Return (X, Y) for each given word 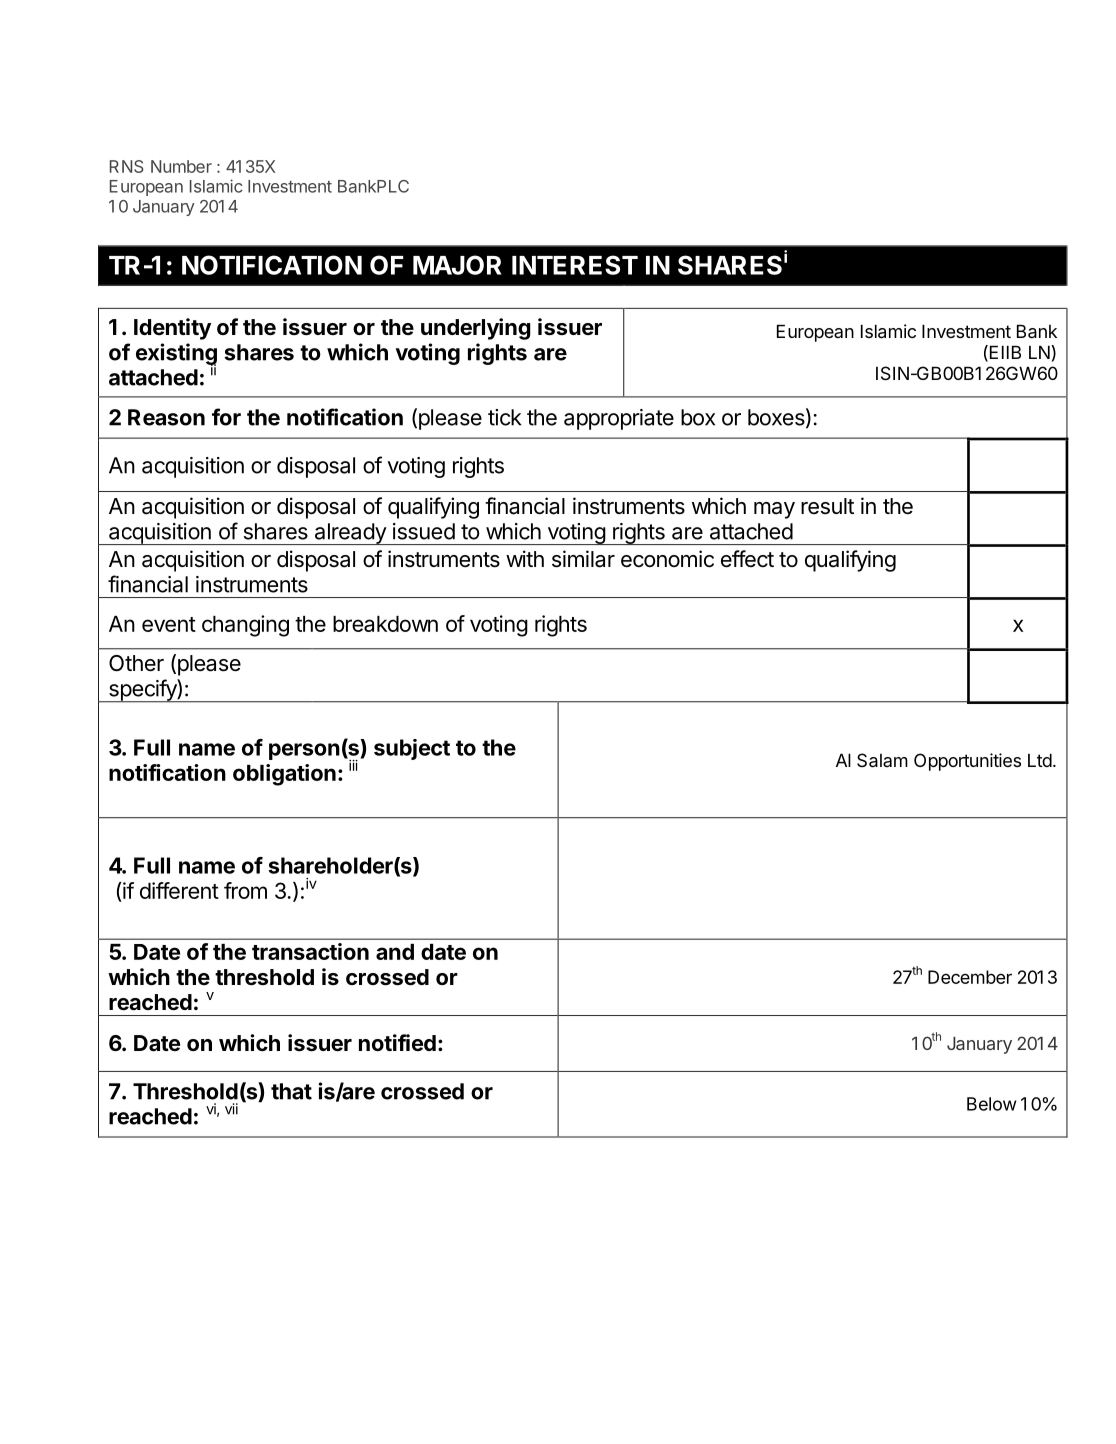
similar (583, 559)
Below (992, 1104)
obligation (284, 775)
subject (412, 749)
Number (181, 166)
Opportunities (967, 762)
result (827, 506)
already (350, 534)
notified (397, 1042)
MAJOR (457, 265)
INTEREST (575, 265)
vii (231, 1109)
